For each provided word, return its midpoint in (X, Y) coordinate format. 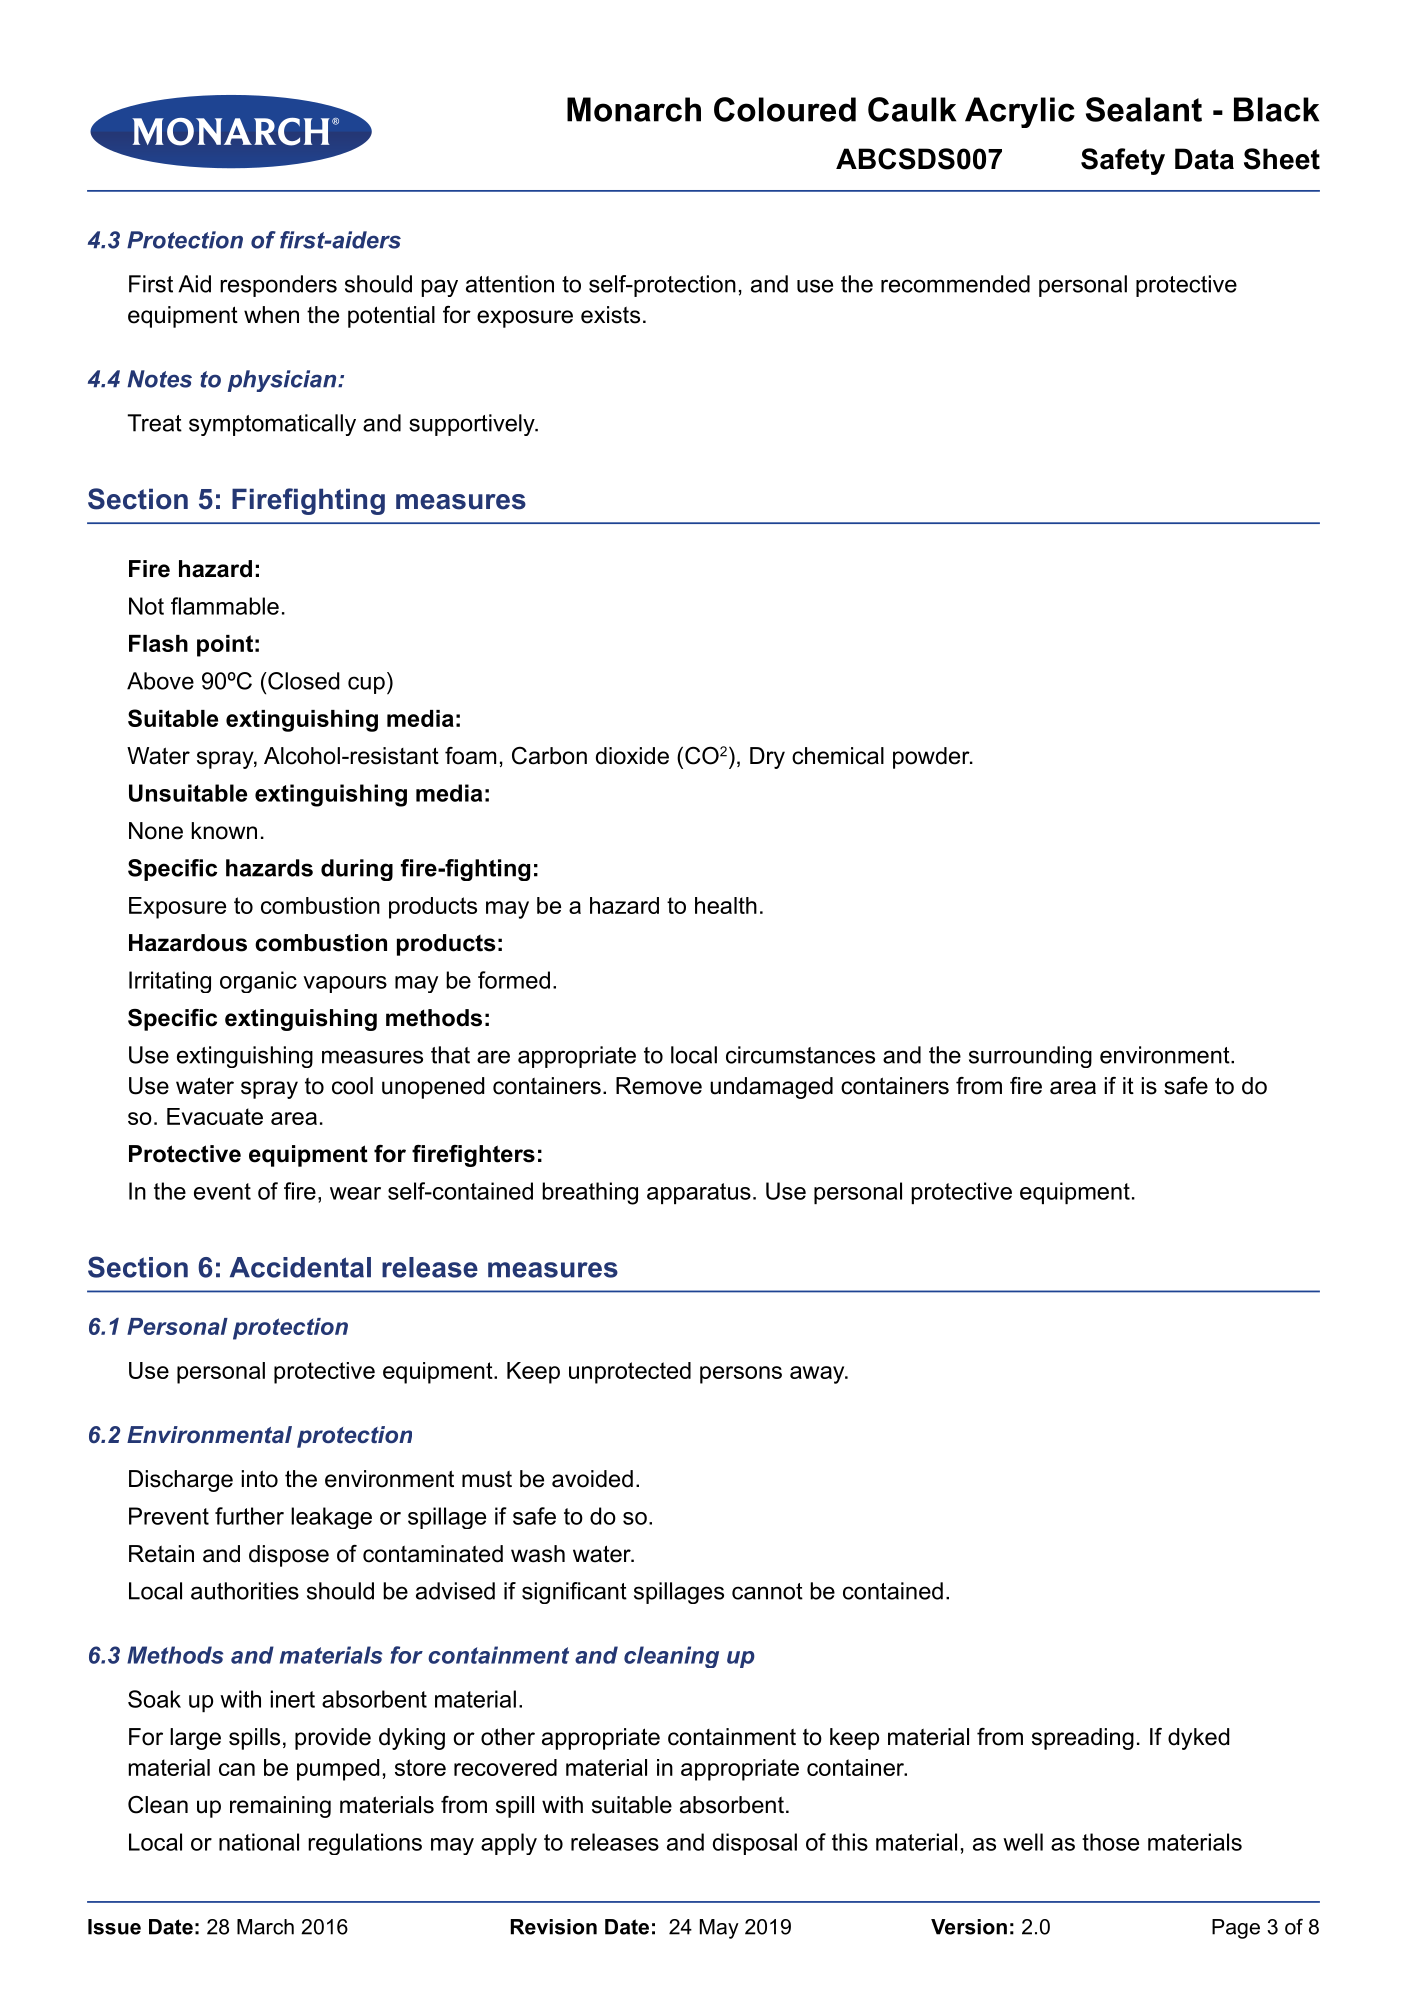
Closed (302, 681)
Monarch (634, 109)
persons (741, 1375)
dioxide (632, 756)
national (259, 1842)
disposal (755, 1844)
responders (278, 286)
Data (1204, 159)
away (818, 1375)
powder (932, 758)
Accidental (300, 1267)
